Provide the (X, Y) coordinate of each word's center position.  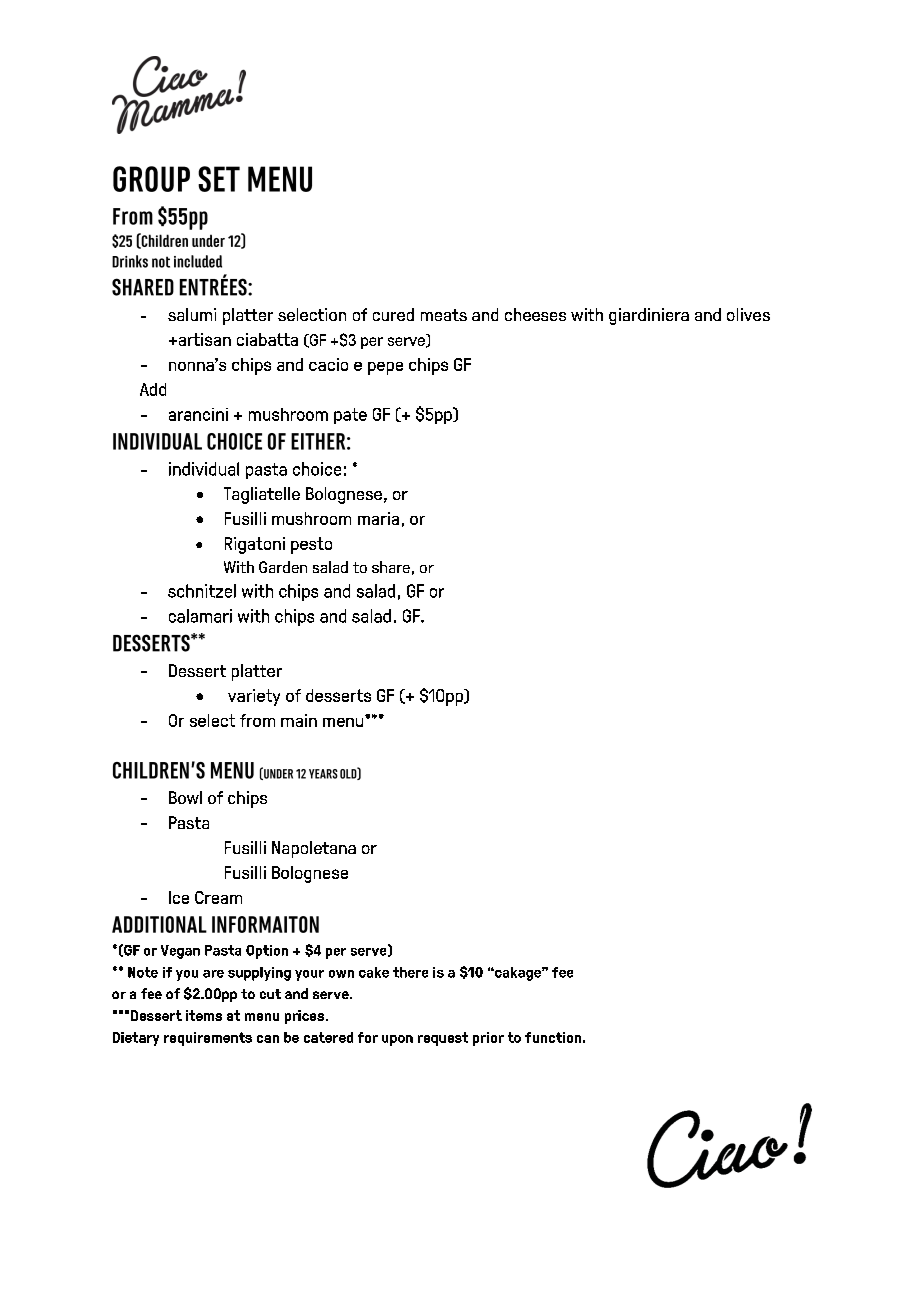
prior (488, 1039)
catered (328, 1037)
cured (393, 314)
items (204, 1015)
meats (444, 315)
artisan (203, 339)
